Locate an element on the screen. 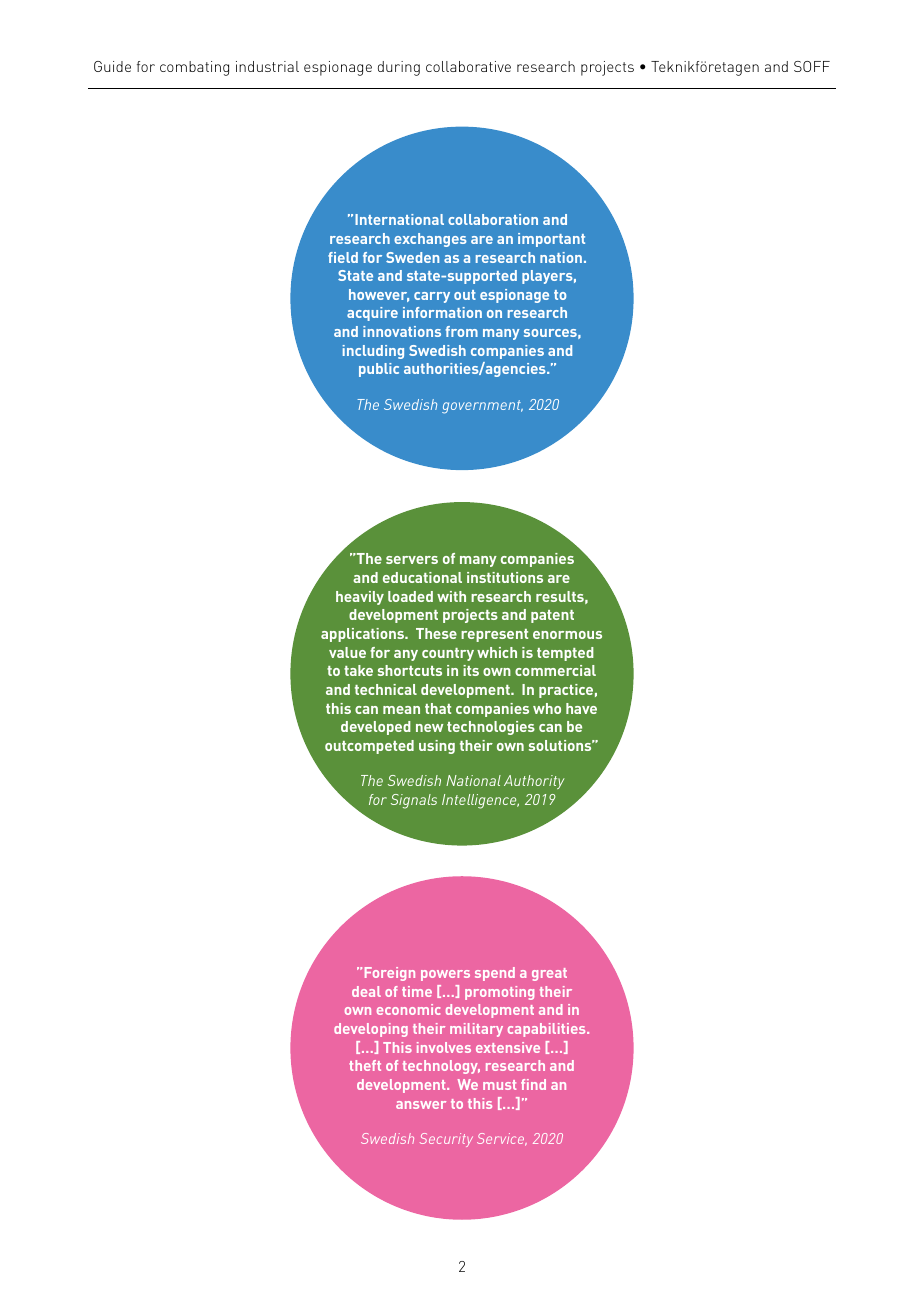 The width and height of the screenshot is (924, 1308). patent is located at coordinates (552, 616).
